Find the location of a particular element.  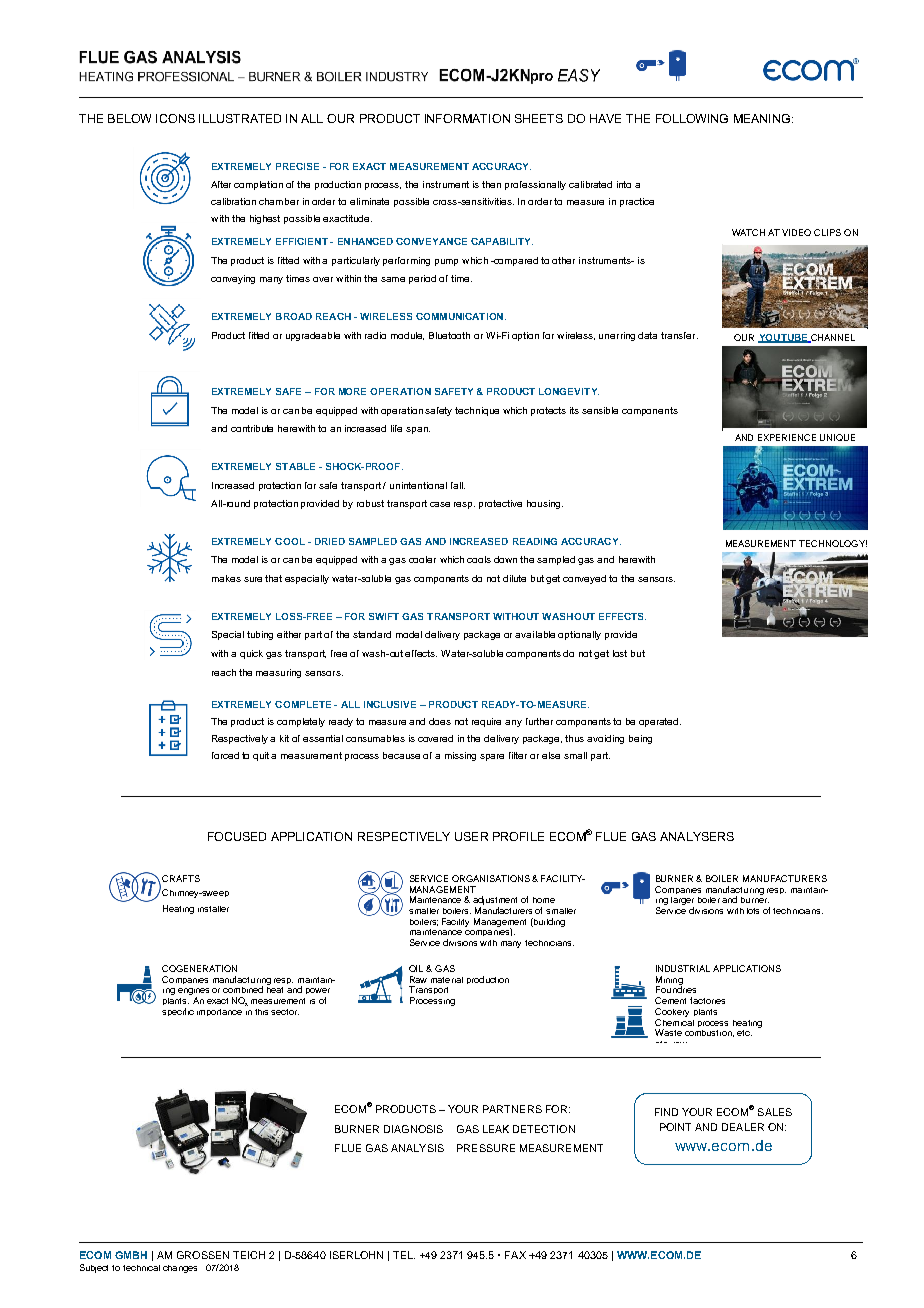

changes is located at coordinates (180, 1269).
